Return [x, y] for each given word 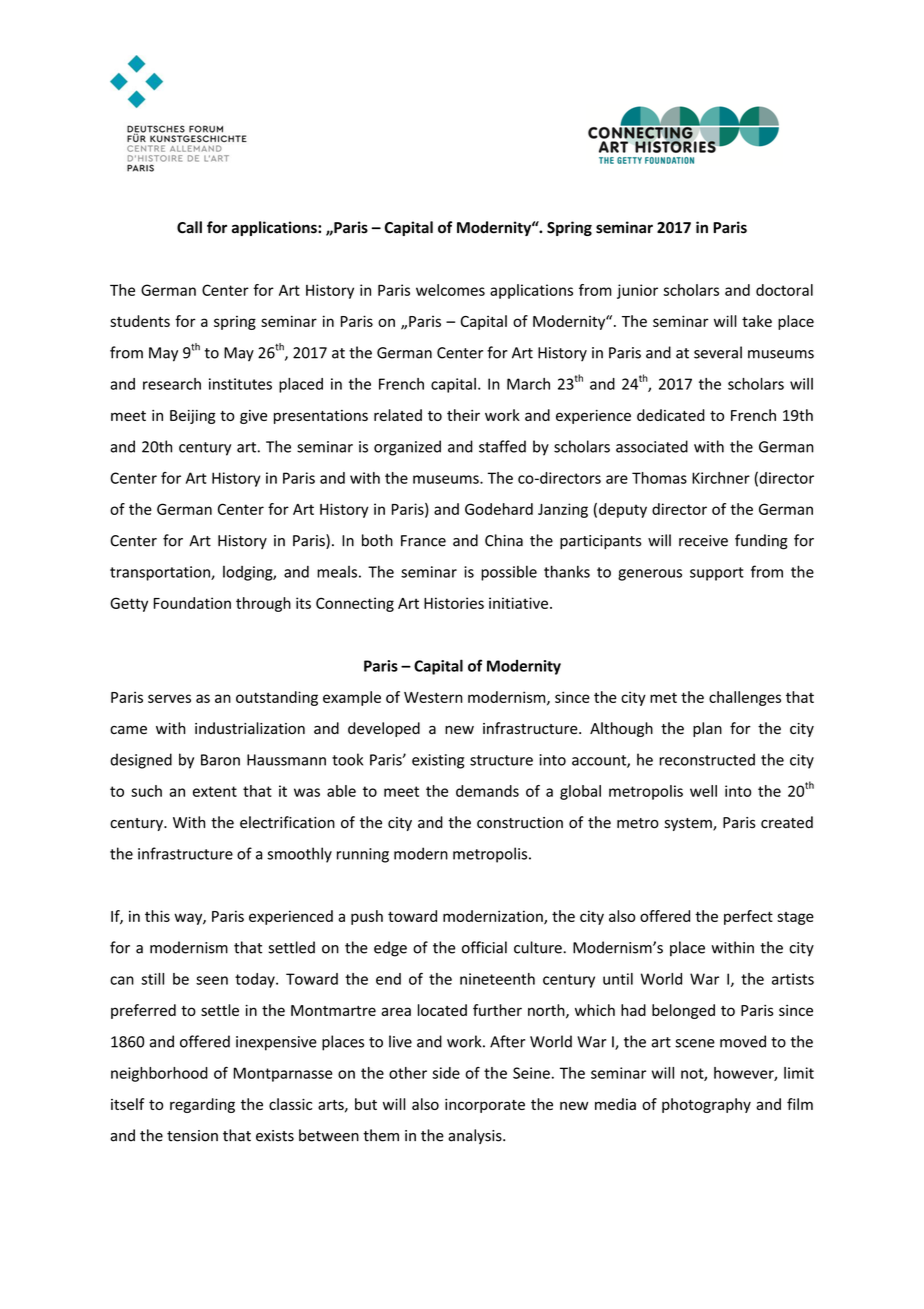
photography [706, 1105]
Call [189, 227]
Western [433, 697]
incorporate [485, 1106]
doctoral [784, 290]
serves [169, 698]
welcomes [450, 290]
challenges [745, 698]
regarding [202, 1105]
